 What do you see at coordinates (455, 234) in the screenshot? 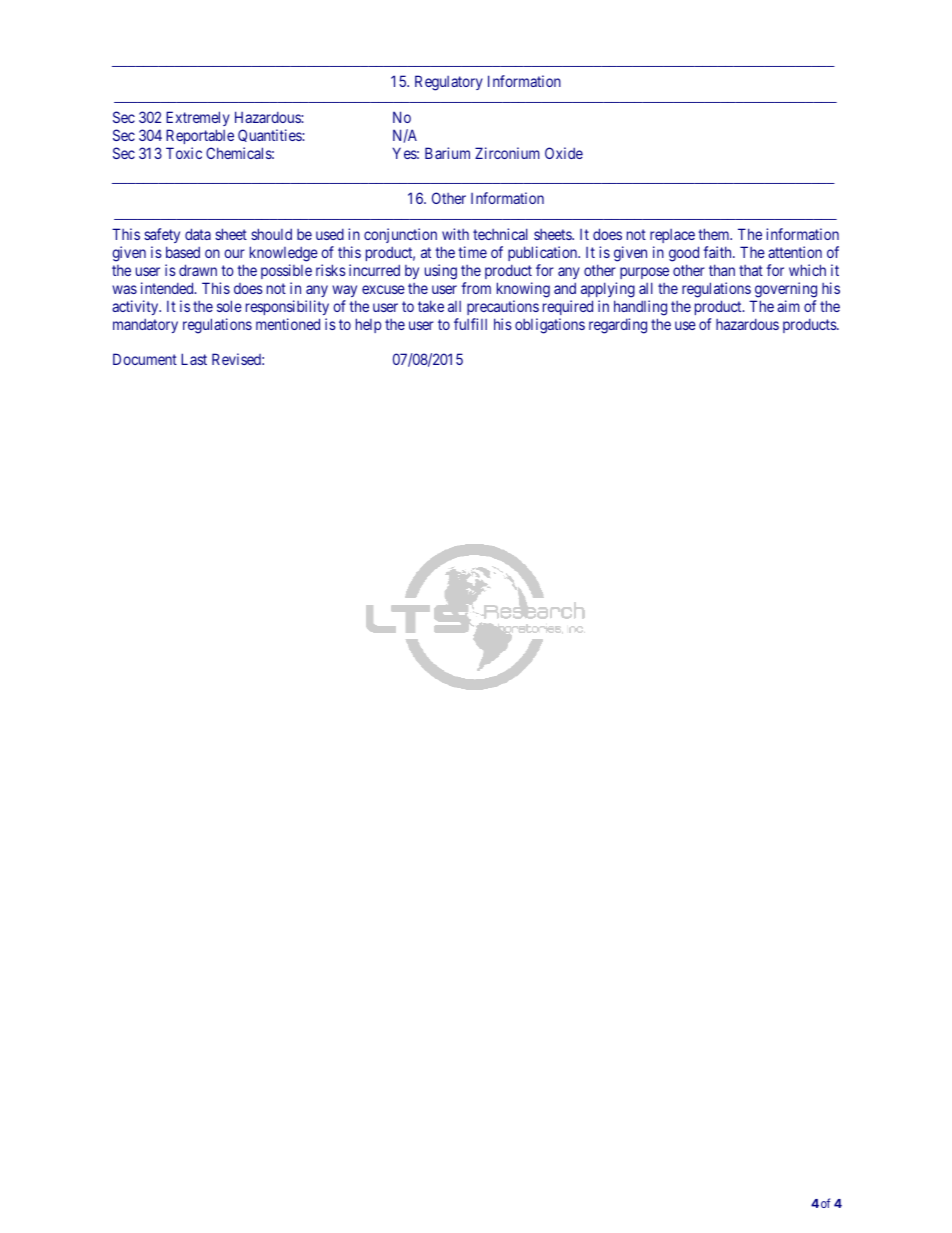
I see `with` at bounding box center [455, 234].
